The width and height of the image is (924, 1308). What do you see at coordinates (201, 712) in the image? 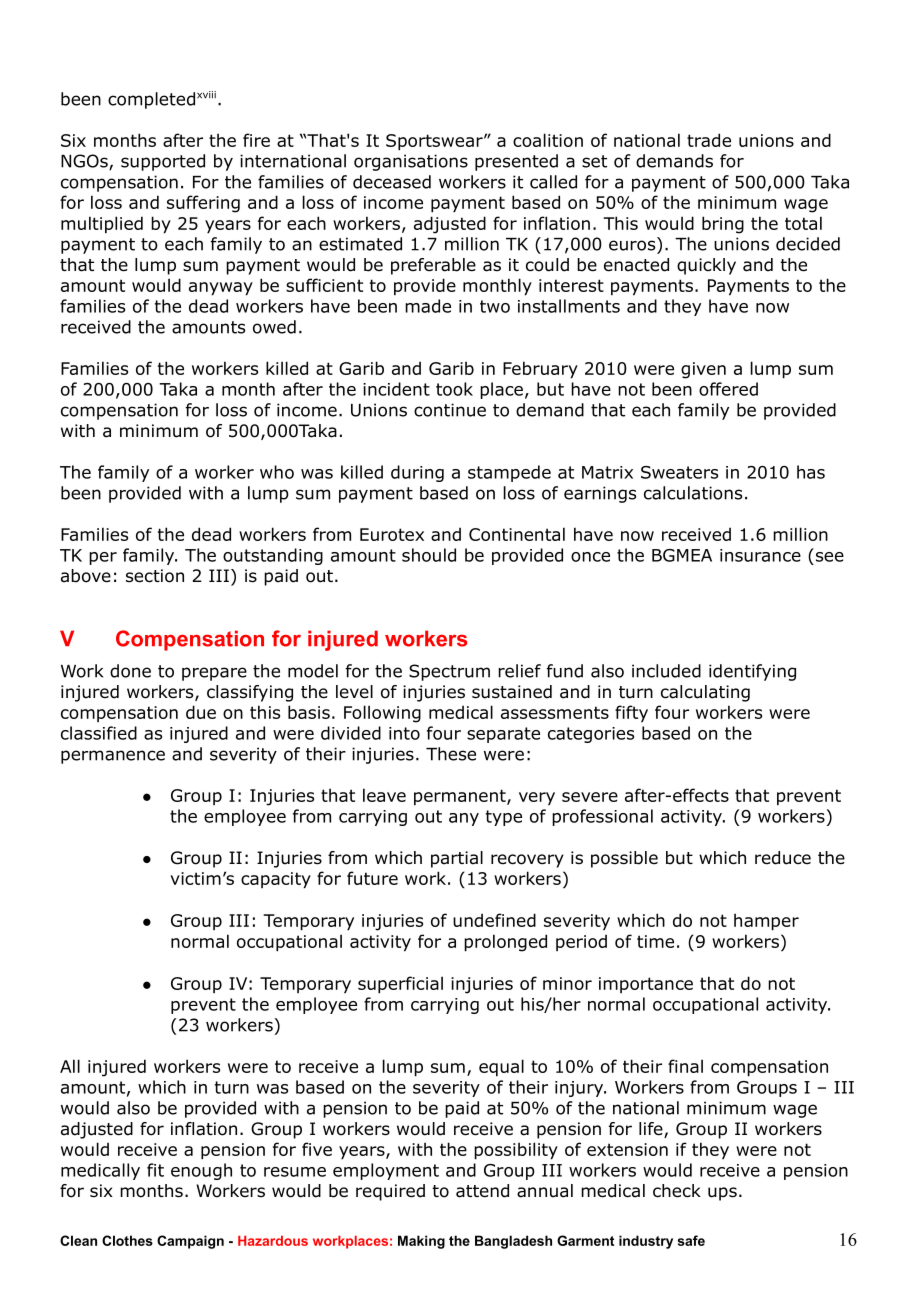
I see `due` at bounding box center [201, 712].
